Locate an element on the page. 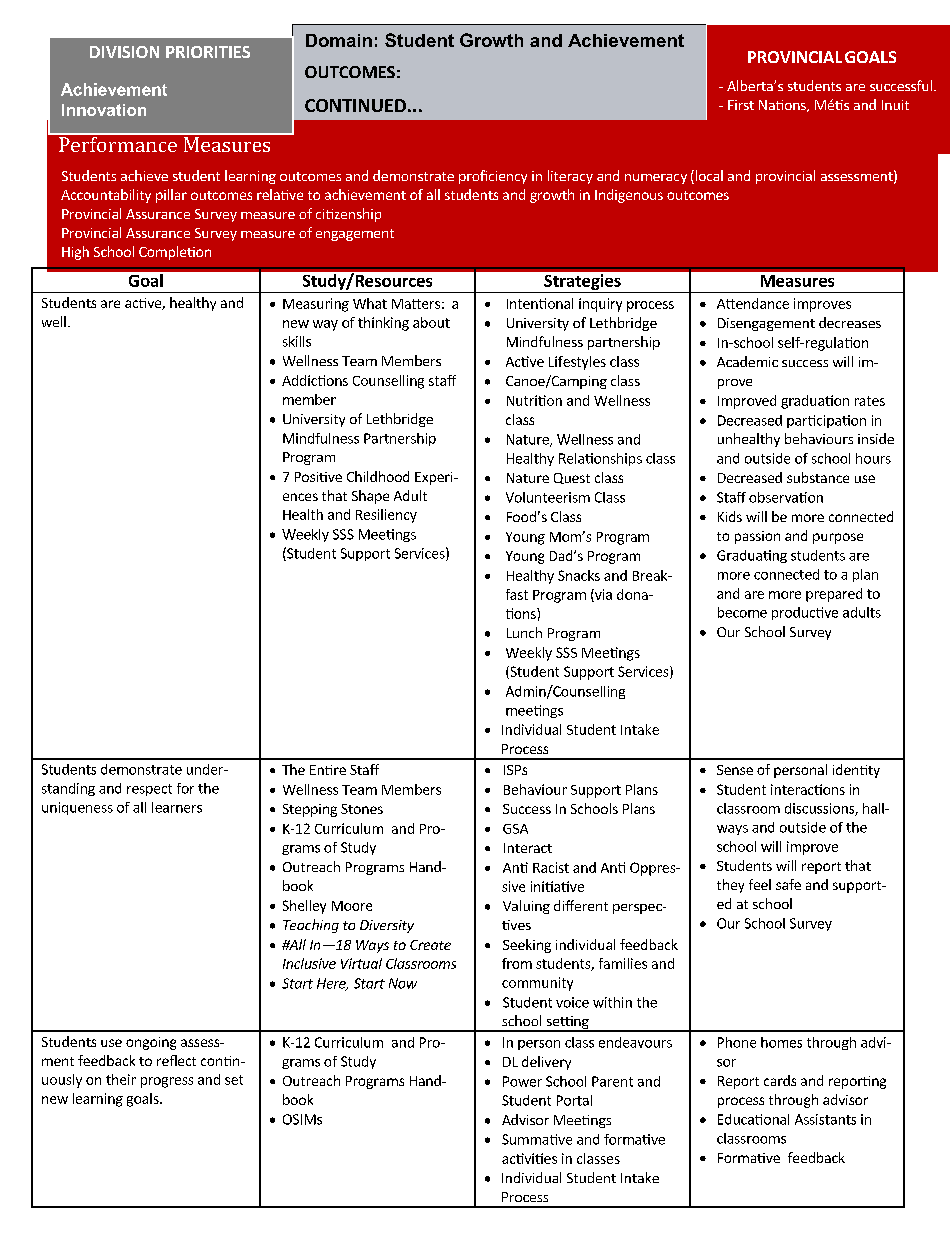 The image size is (952, 1233). participation is located at coordinates (826, 421).
